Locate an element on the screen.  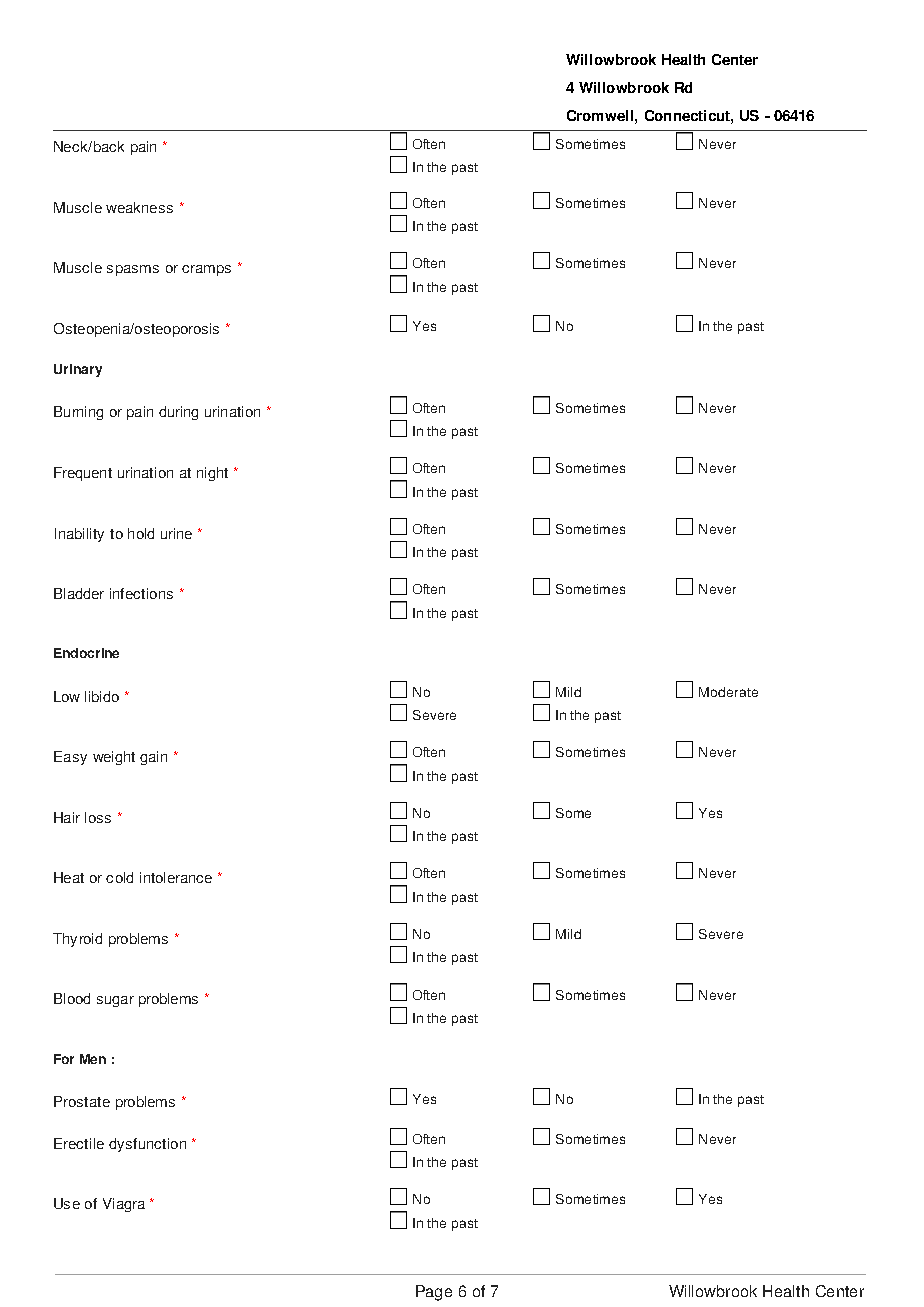
Moderate is located at coordinates (728, 692).
